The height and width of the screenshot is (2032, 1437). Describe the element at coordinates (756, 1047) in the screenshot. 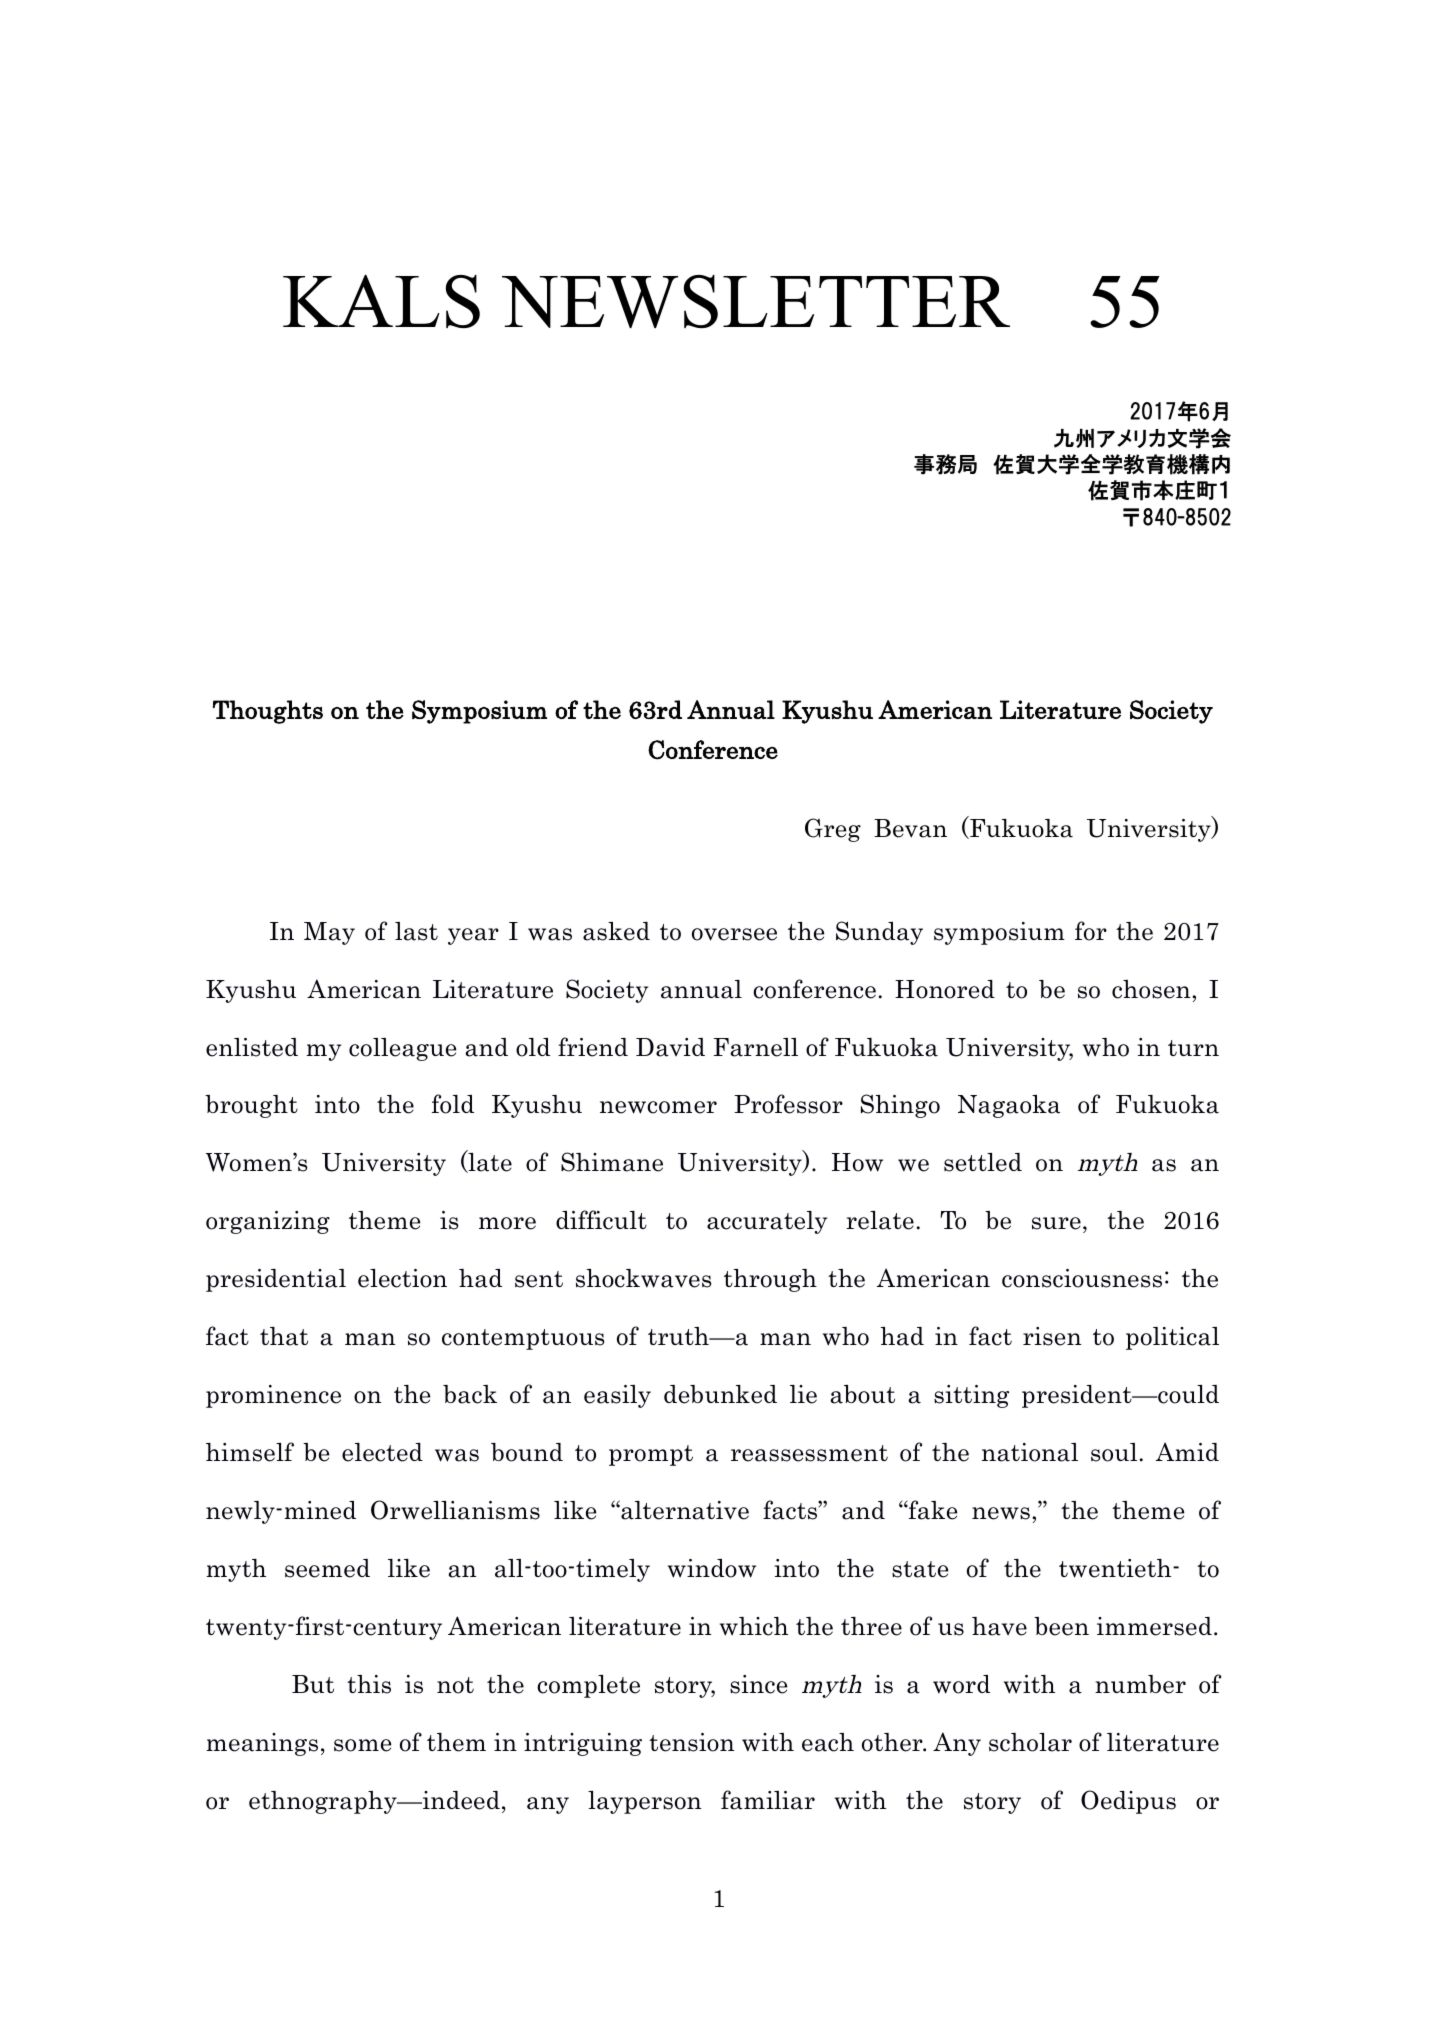

I see `Farnell` at that location.
